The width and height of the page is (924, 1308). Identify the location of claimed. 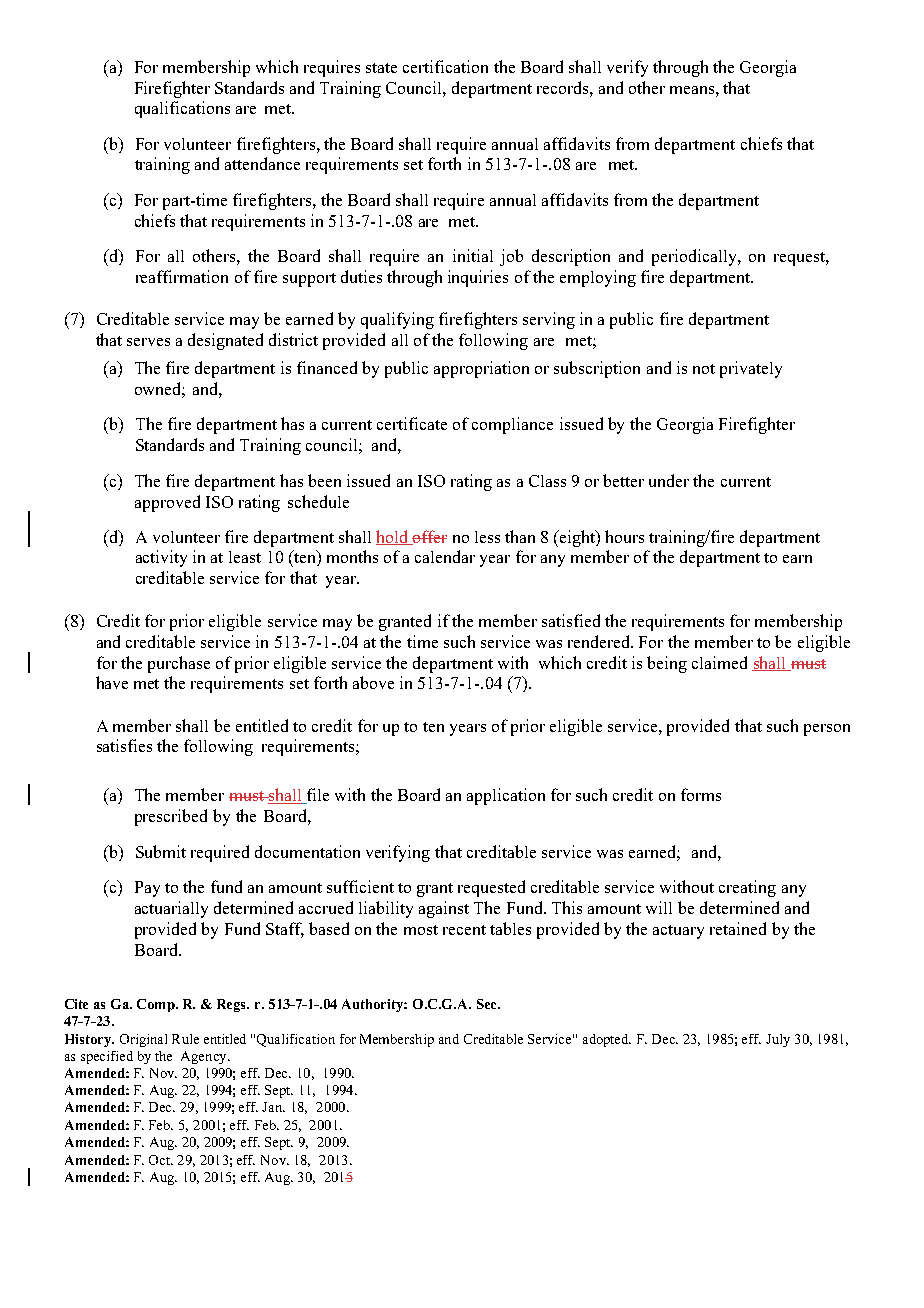
(719, 662).
